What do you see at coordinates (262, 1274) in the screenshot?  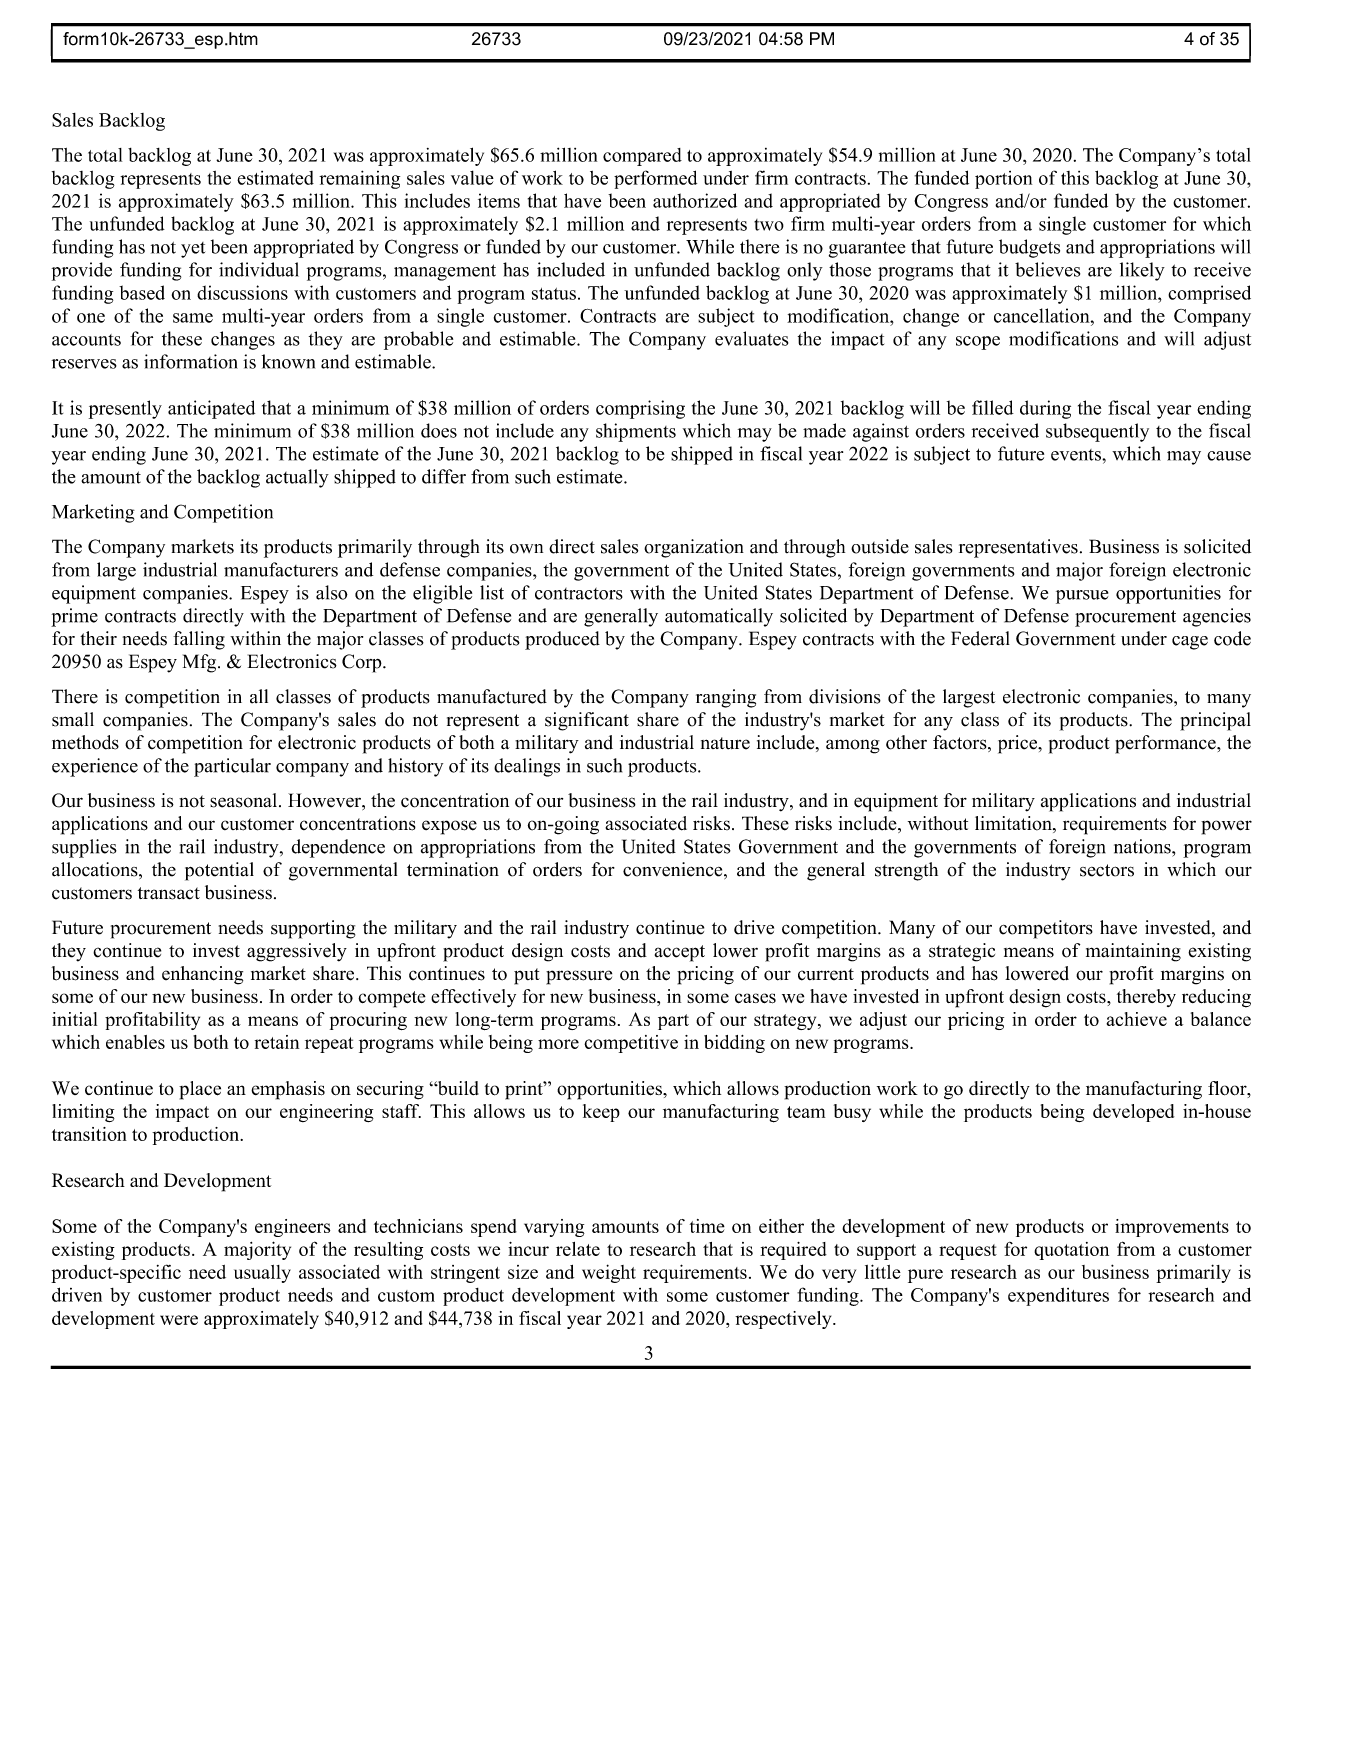 I see `usually` at bounding box center [262, 1274].
